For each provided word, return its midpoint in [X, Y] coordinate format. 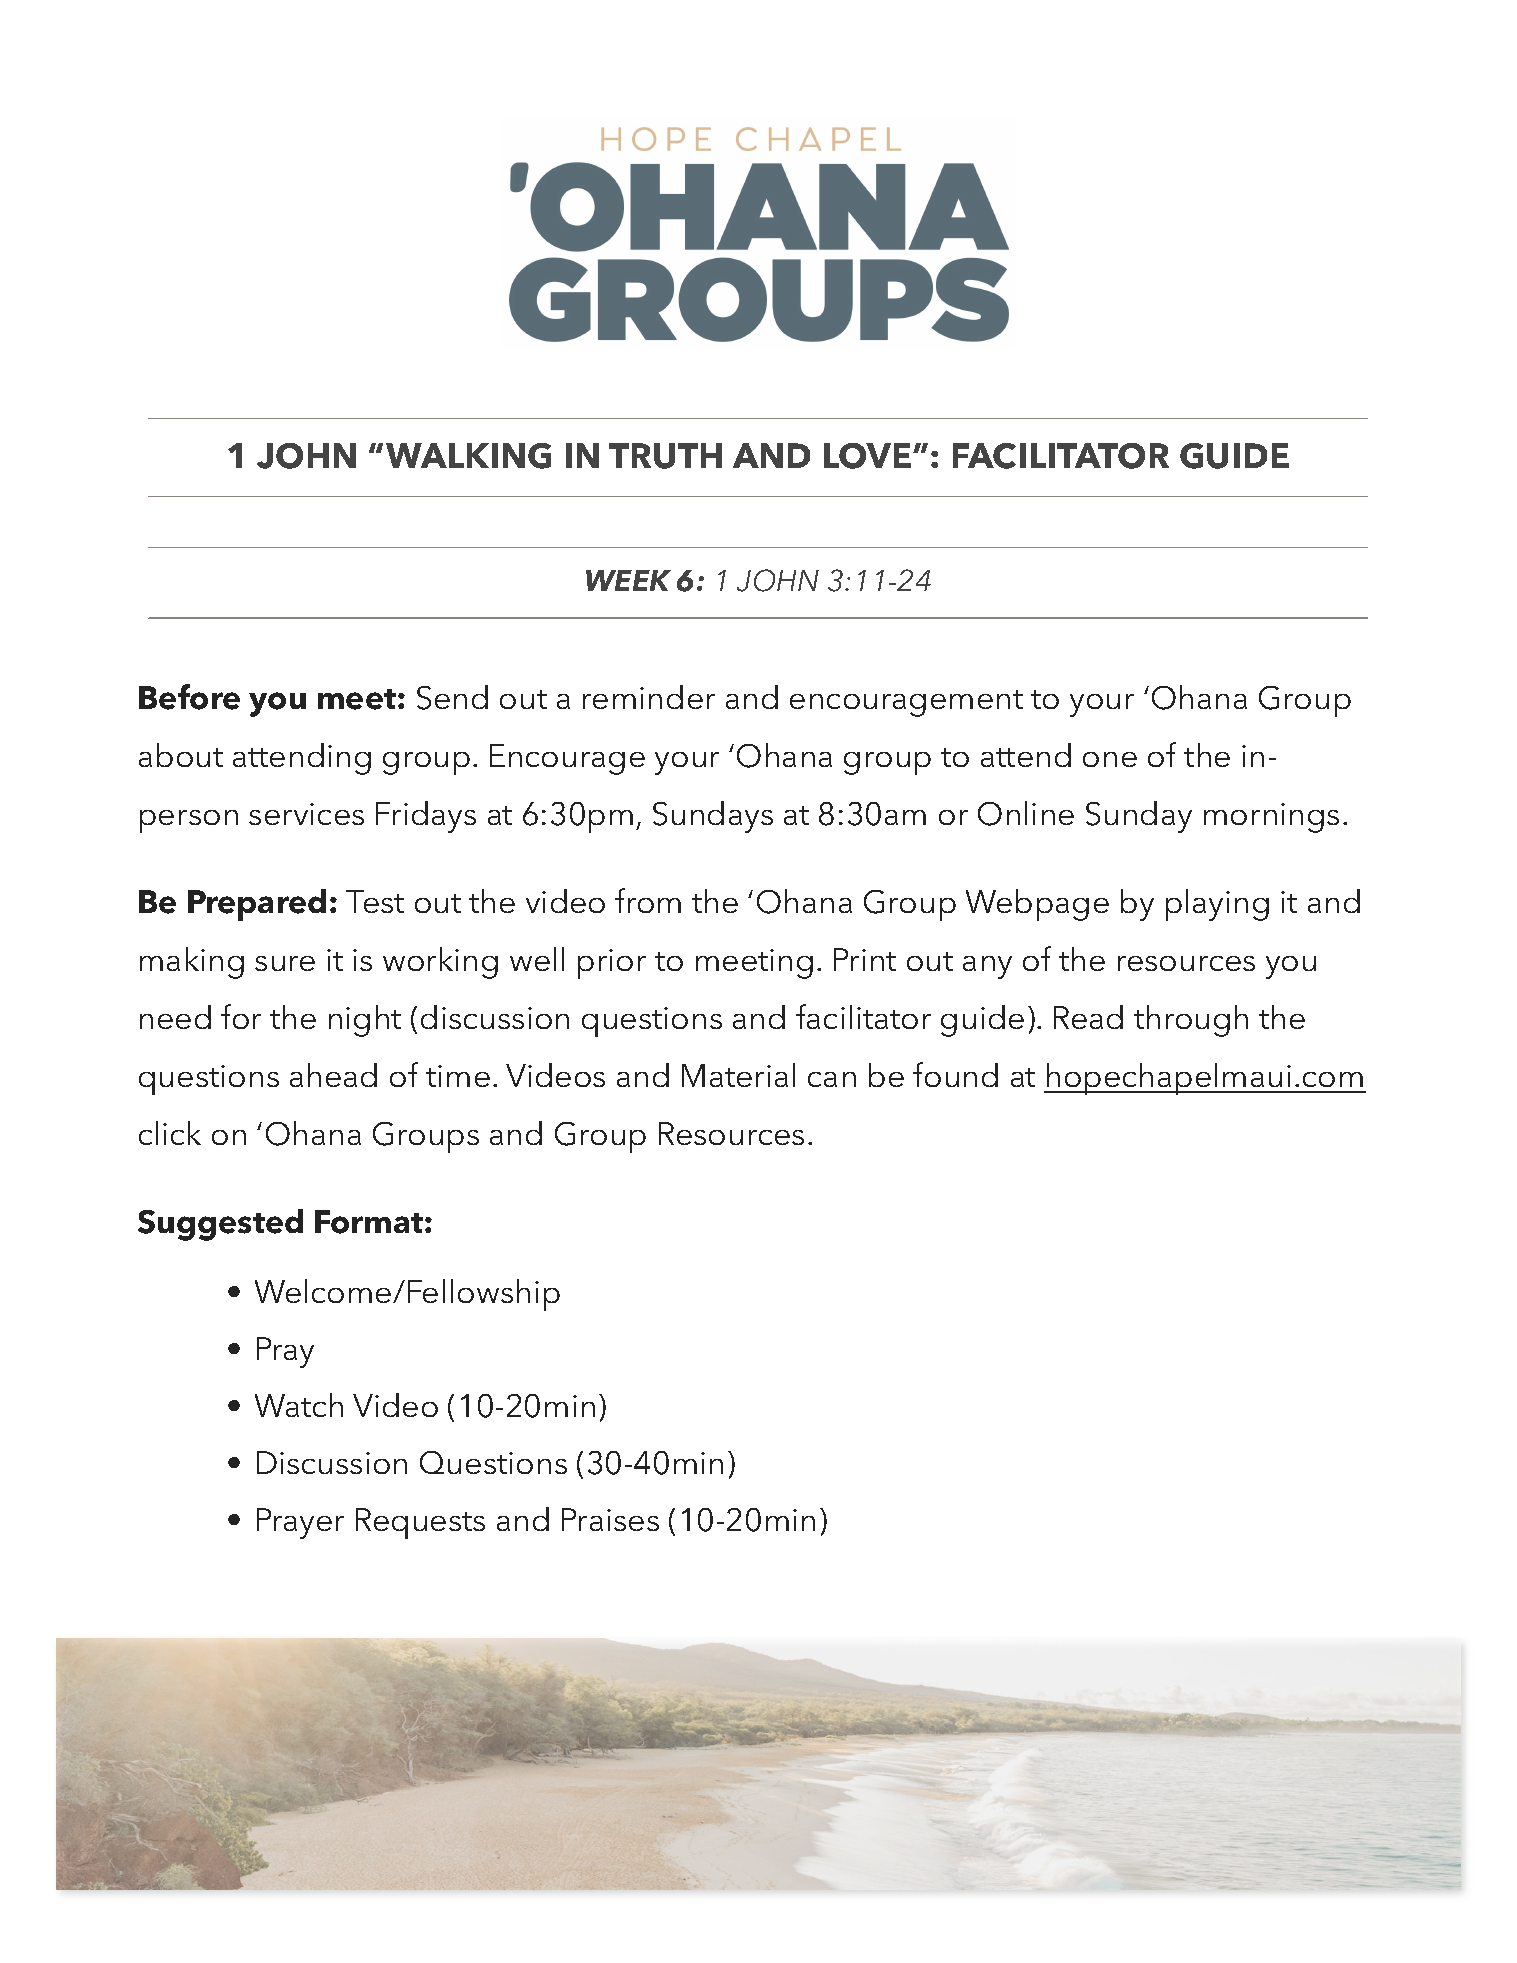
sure [285, 963]
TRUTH [665, 456]
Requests [420, 1523]
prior [612, 964]
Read [1088, 1017]
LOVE [867, 456]
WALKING [468, 456]
